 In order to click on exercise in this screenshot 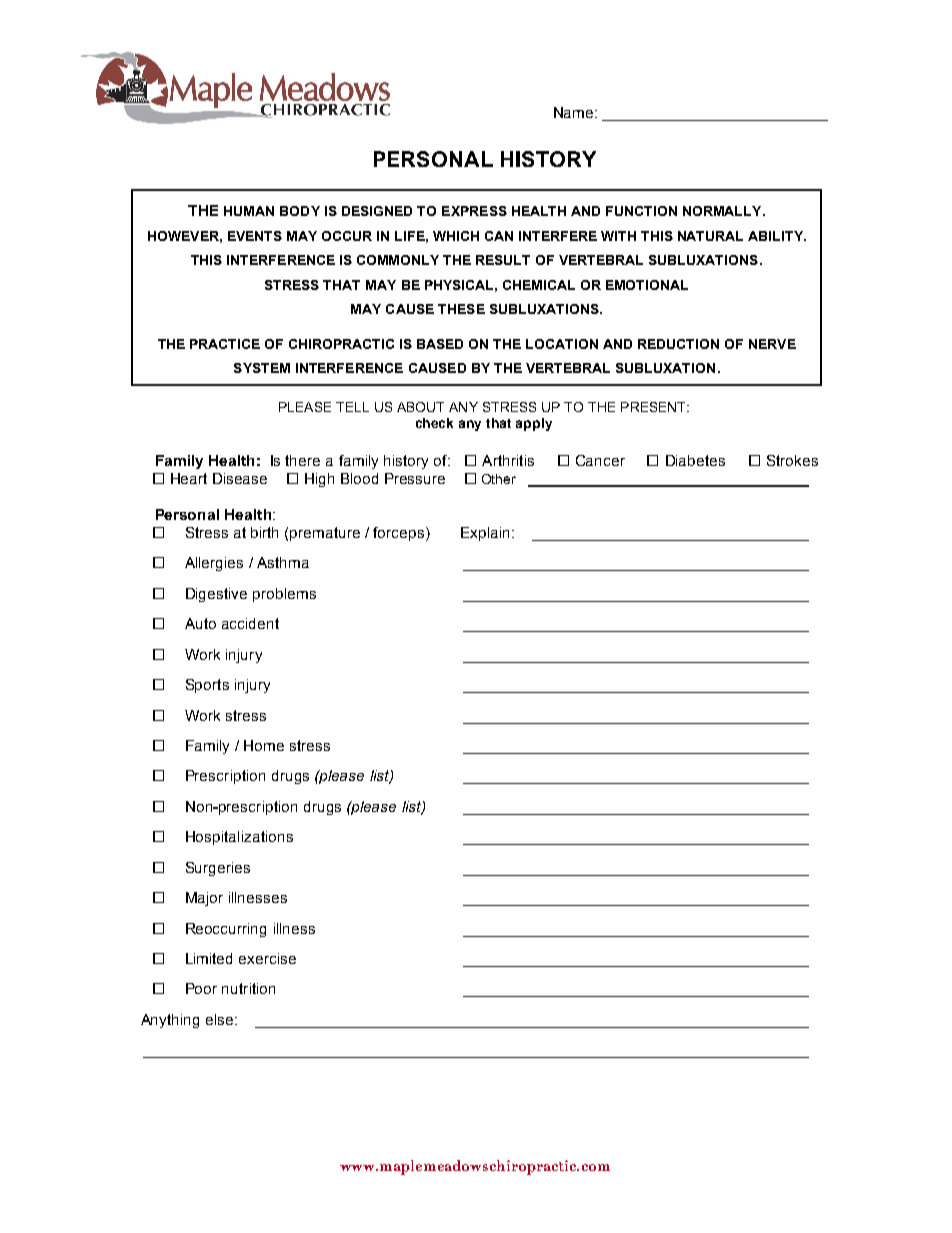, I will do `click(267, 958)`.
